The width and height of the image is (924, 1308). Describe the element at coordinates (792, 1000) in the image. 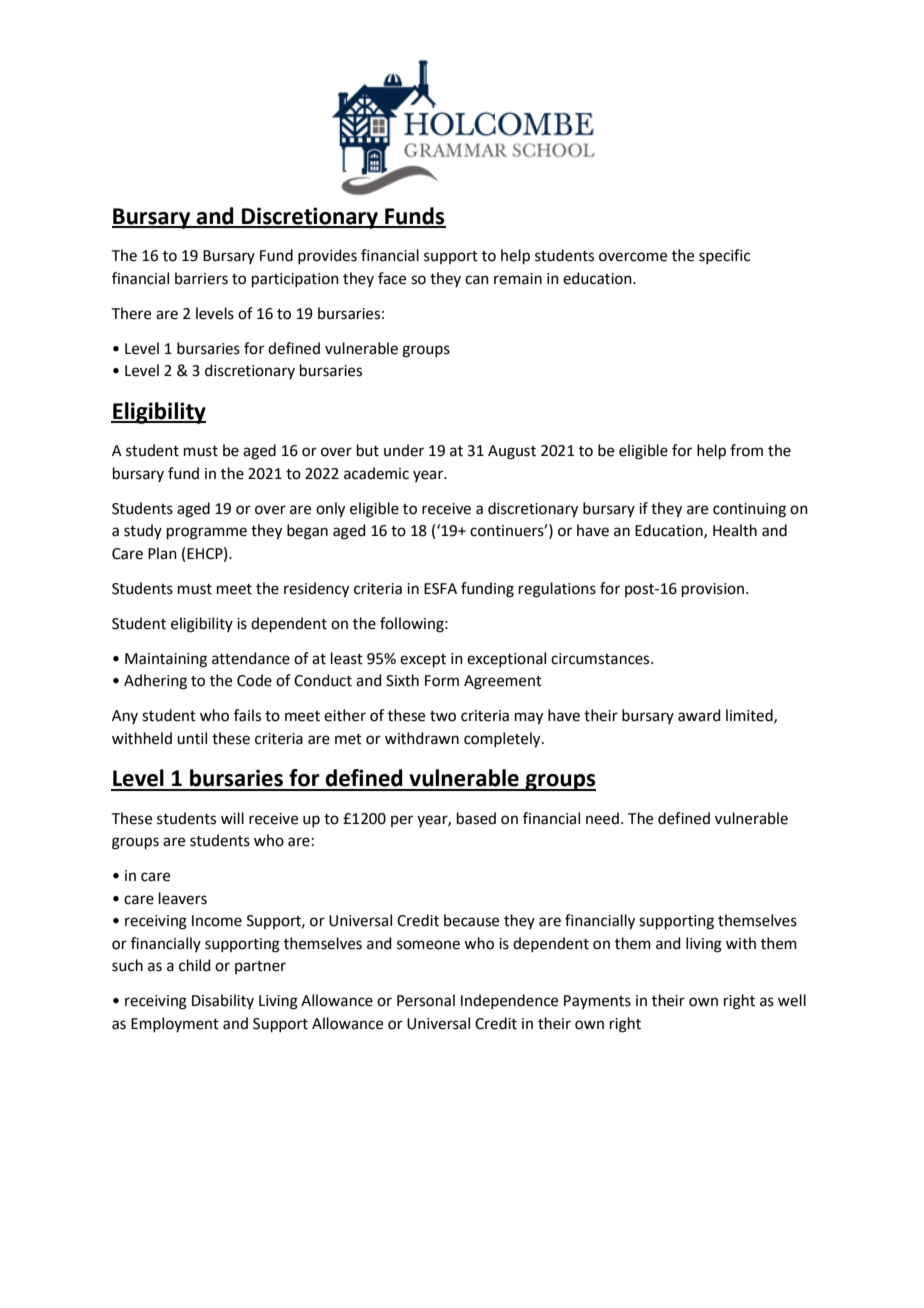

I see `well` at that location.
